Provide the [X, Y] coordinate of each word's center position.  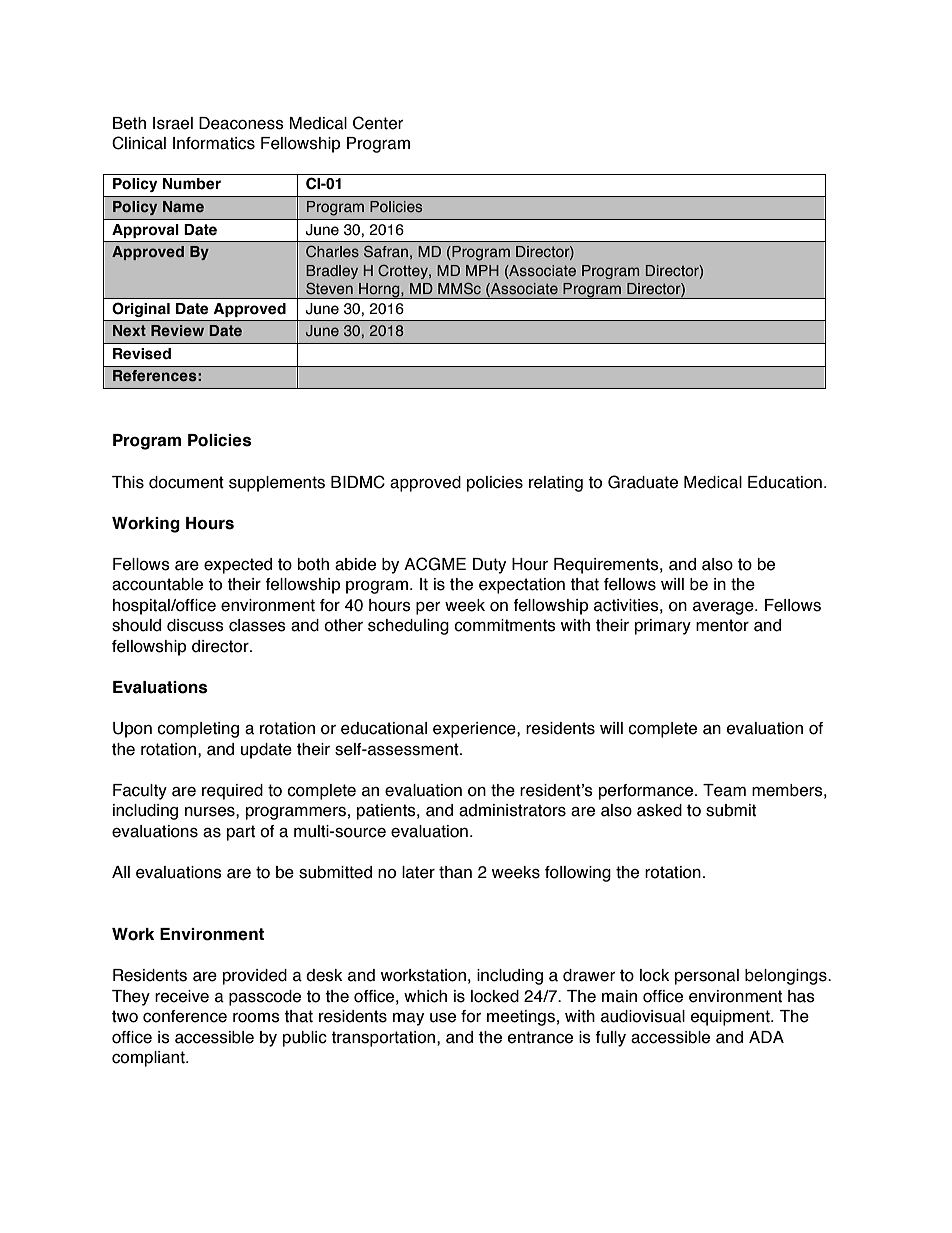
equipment [731, 1018]
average [724, 608]
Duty [489, 566]
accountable [157, 584]
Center [378, 123]
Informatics [214, 143]
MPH [482, 270]
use [443, 1018]
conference [185, 1016]
